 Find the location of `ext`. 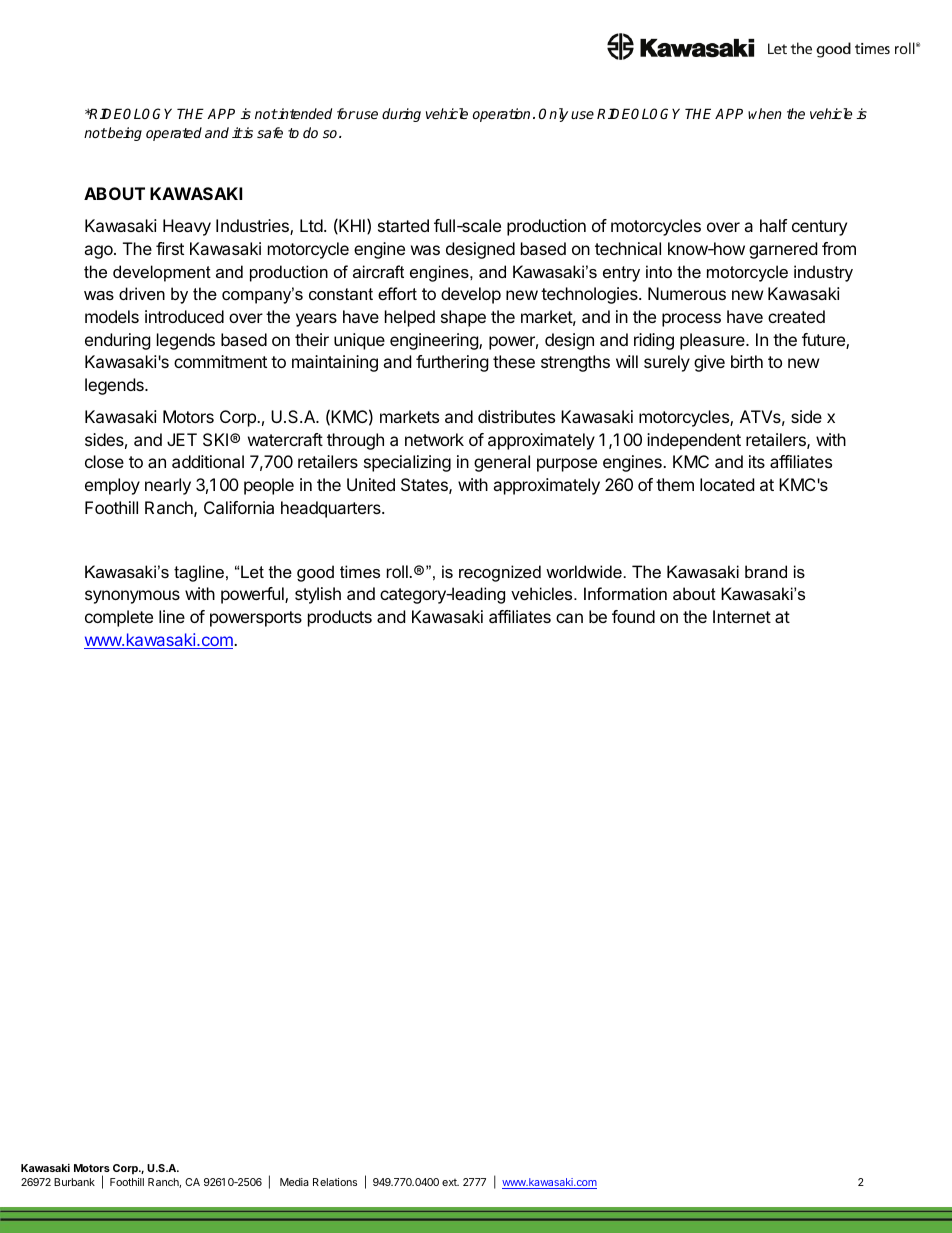

ext is located at coordinates (450, 1182).
